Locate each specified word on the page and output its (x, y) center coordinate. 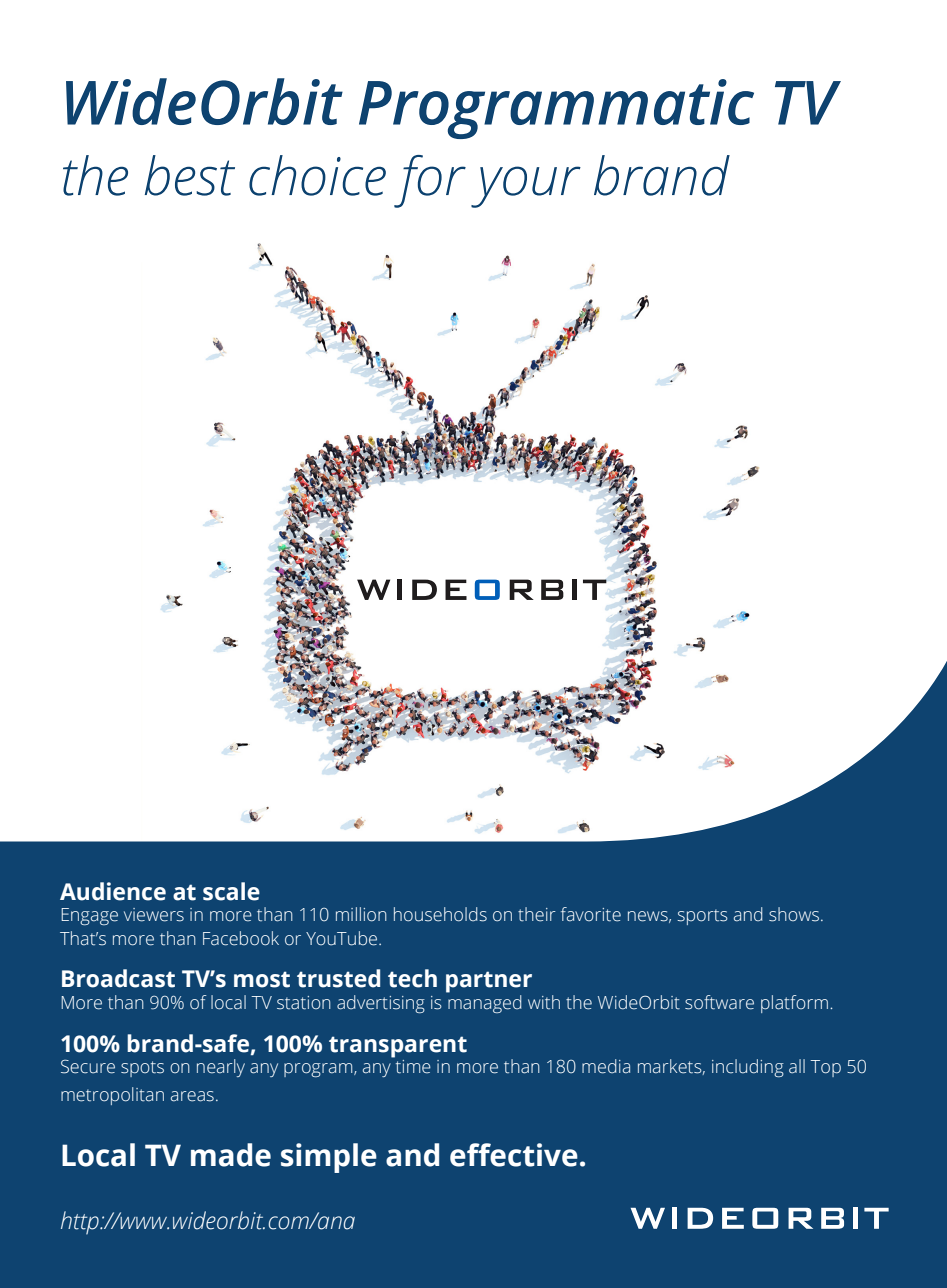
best (190, 175)
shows (795, 914)
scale (231, 891)
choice (317, 175)
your (526, 187)
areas (192, 1096)
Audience (113, 891)
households (440, 914)
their (537, 914)
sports (702, 917)
